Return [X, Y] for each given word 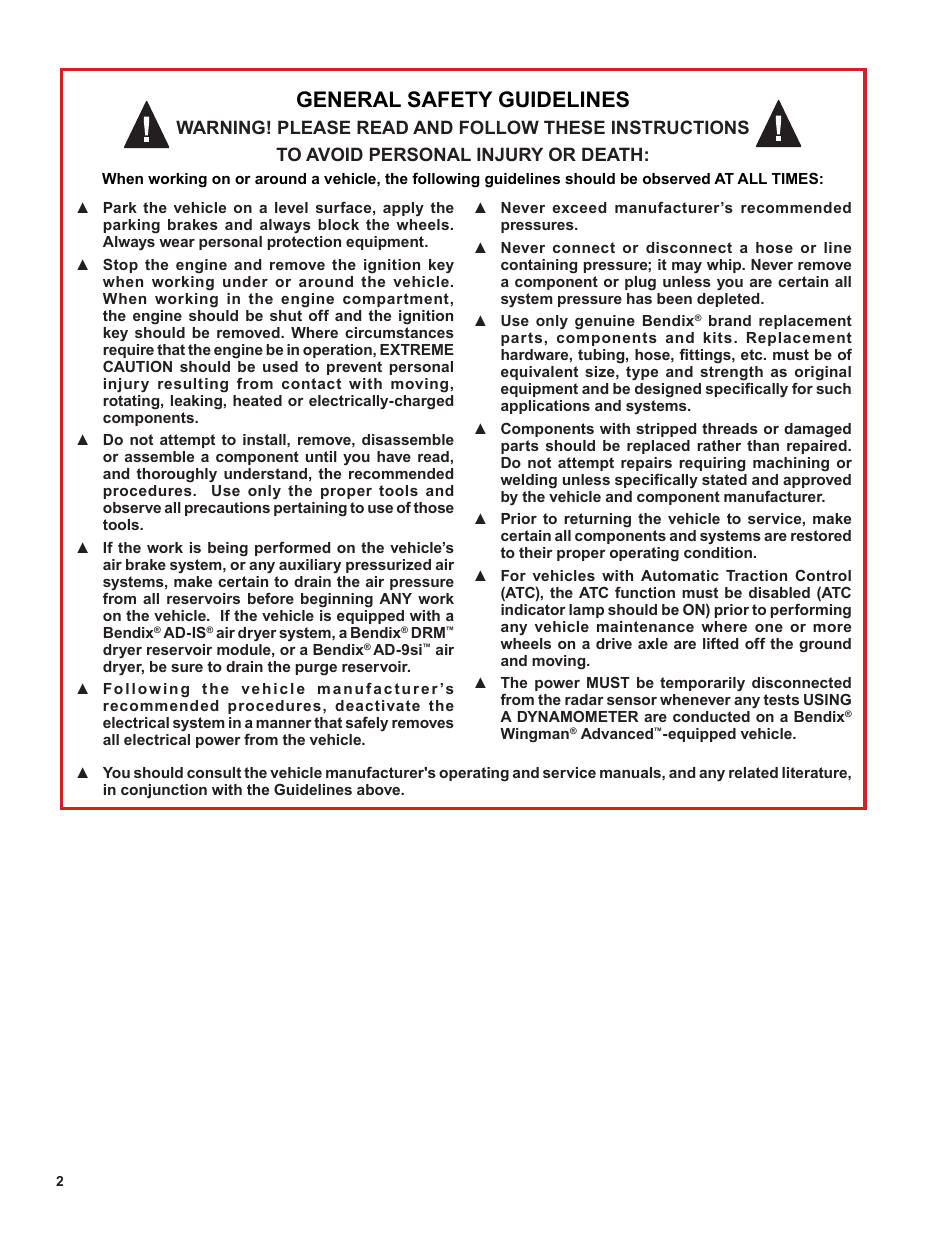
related [753, 772]
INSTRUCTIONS [680, 127]
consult [214, 772]
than [763, 445]
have [394, 456]
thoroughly [176, 475]
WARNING [220, 127]
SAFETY [450, 99]
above [380, 789]
